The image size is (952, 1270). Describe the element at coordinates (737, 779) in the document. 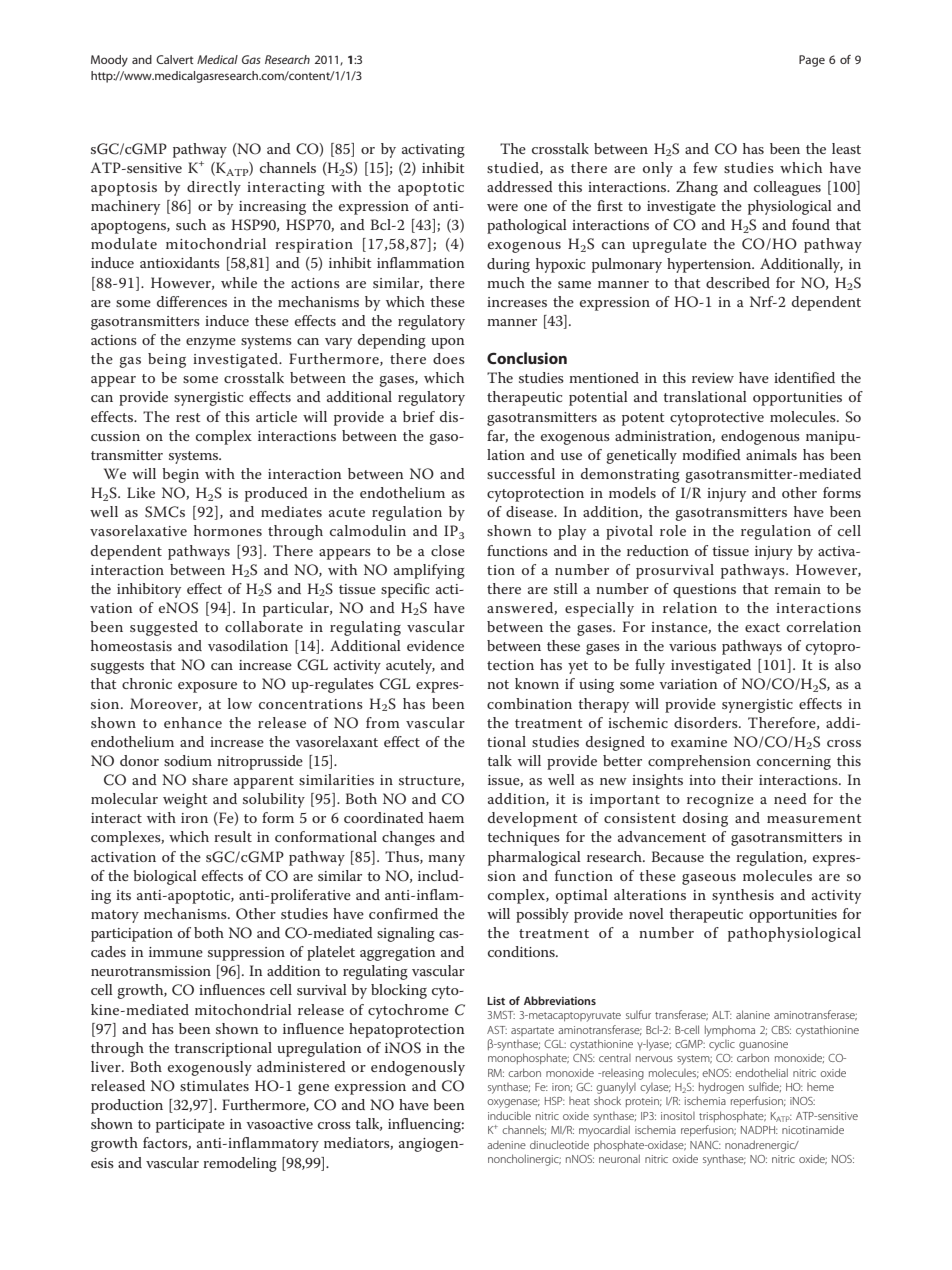

I see `their` at that location.
